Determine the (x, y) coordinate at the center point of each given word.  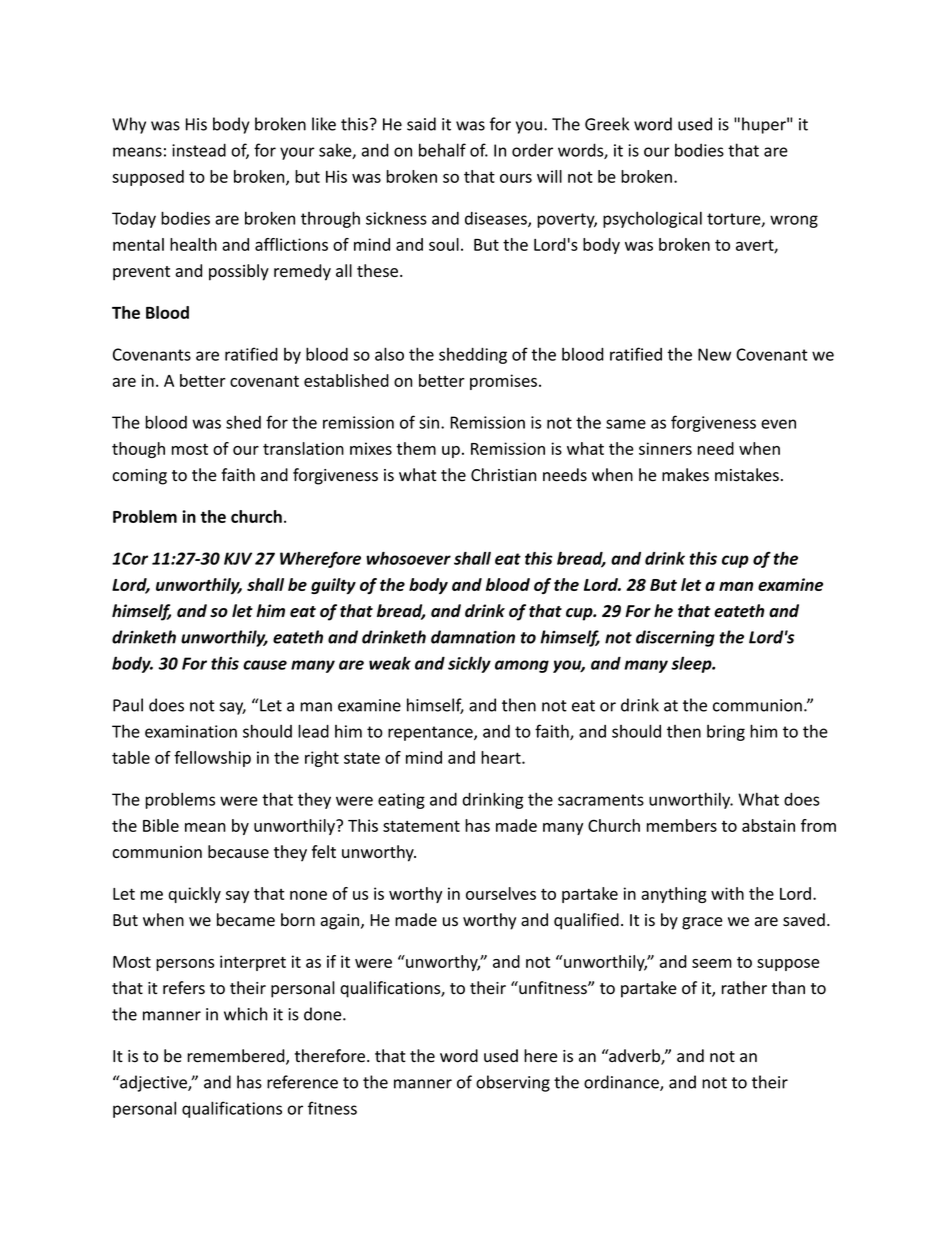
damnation (473, 637)
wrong (794, 221)
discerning (675, 638)
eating (401, 801)
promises (503, 382)
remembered (237, 1057)
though (138, 450)
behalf (442, 150)
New (714, 354)
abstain (768, 825)
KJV (238, 558)
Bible (161, 825)
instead (199, 150)
